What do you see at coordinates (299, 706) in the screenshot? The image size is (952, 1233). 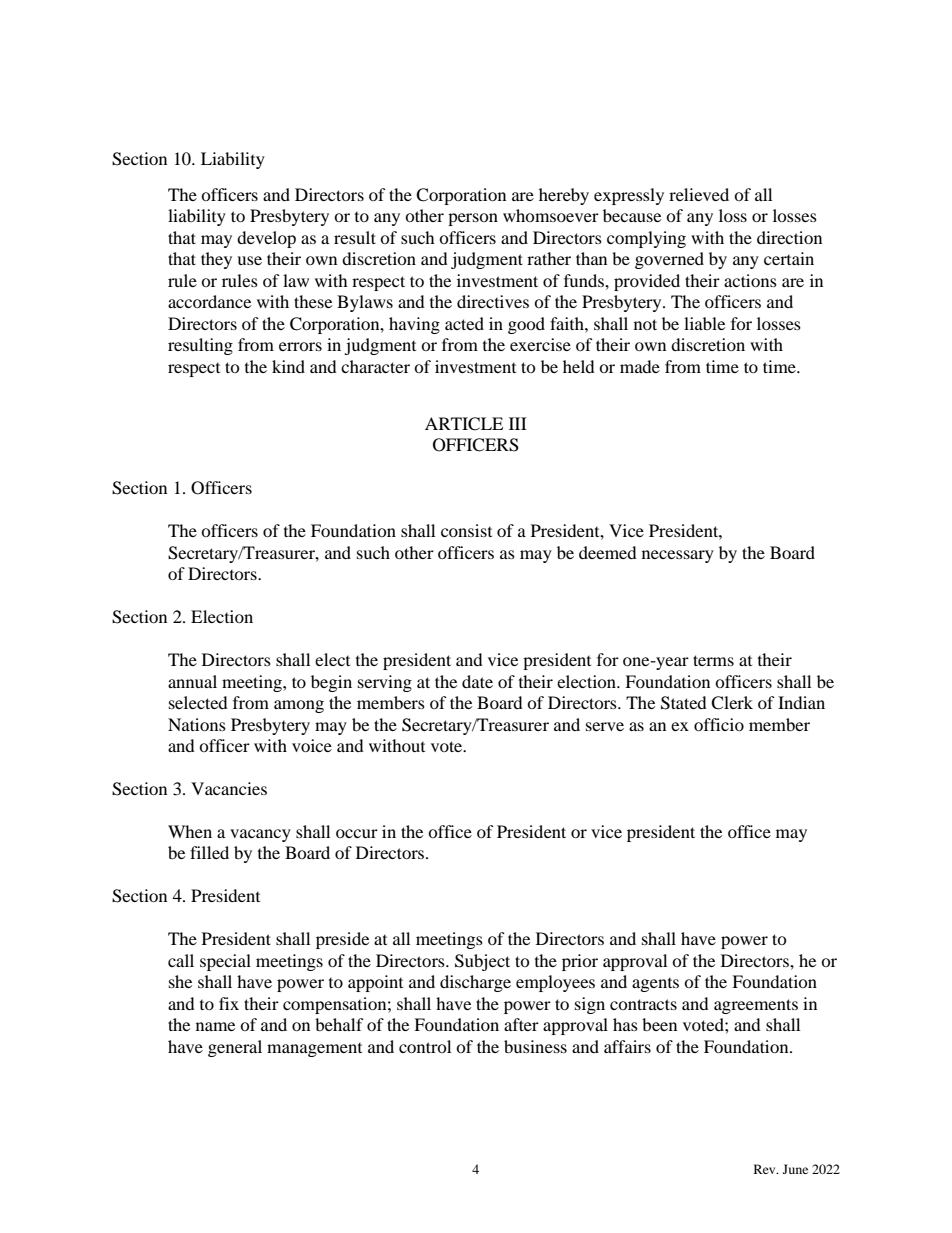 I see `among` at bounding box center [299, 706].
